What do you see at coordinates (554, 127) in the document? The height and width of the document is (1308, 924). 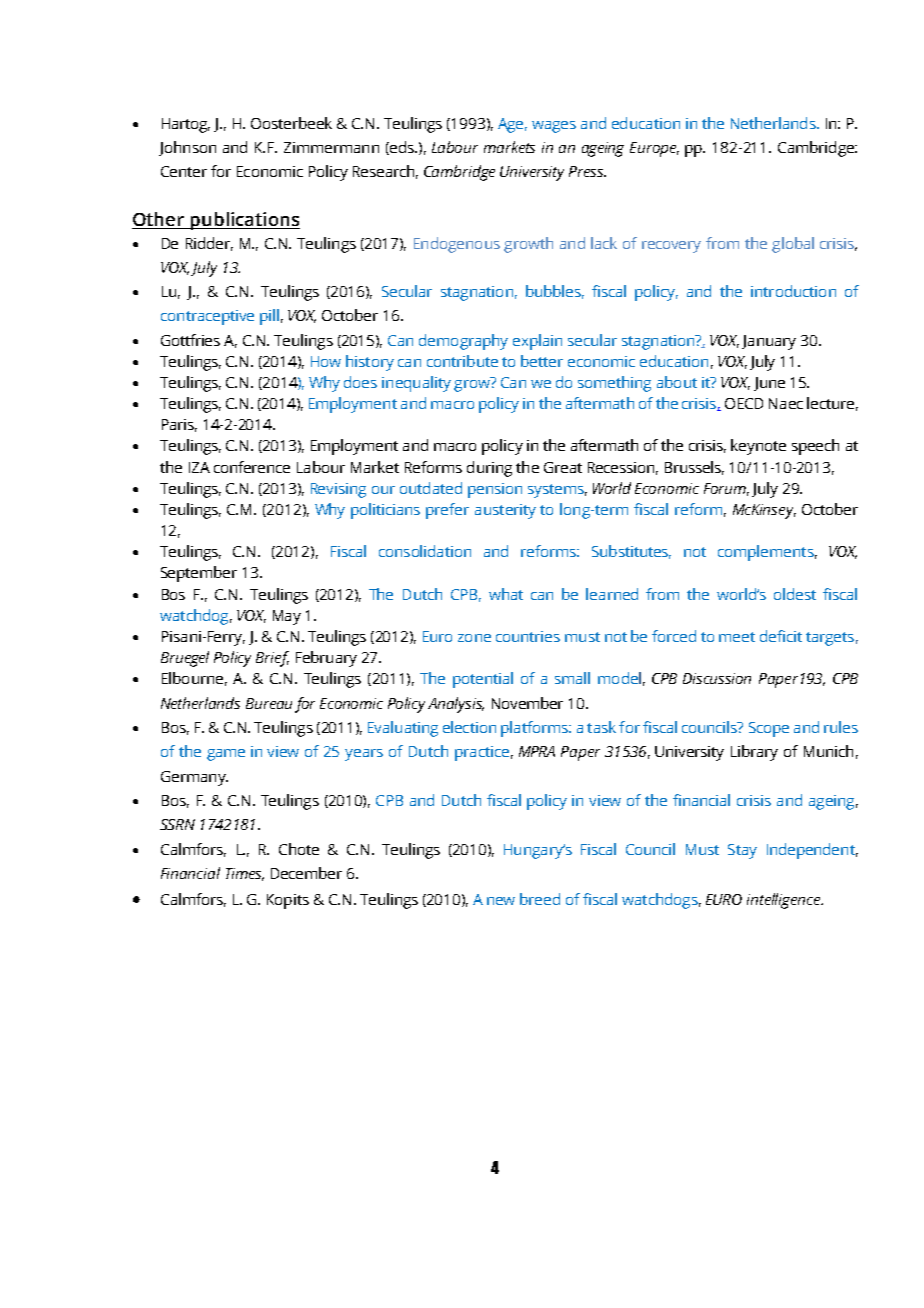 I see `wages` at bounding box center [554, 127].
